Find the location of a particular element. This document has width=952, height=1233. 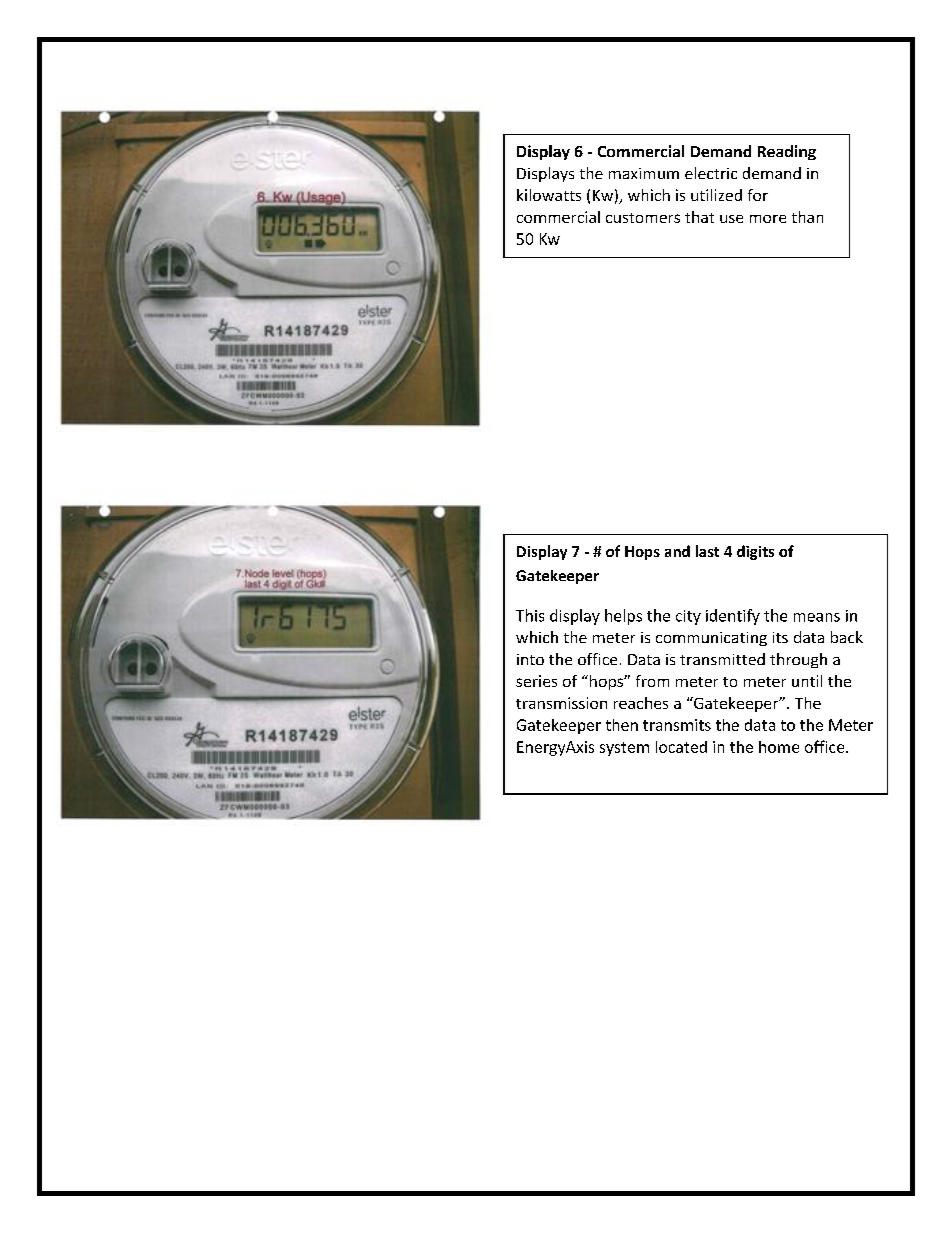

This is located at coordinates (530, 615).
